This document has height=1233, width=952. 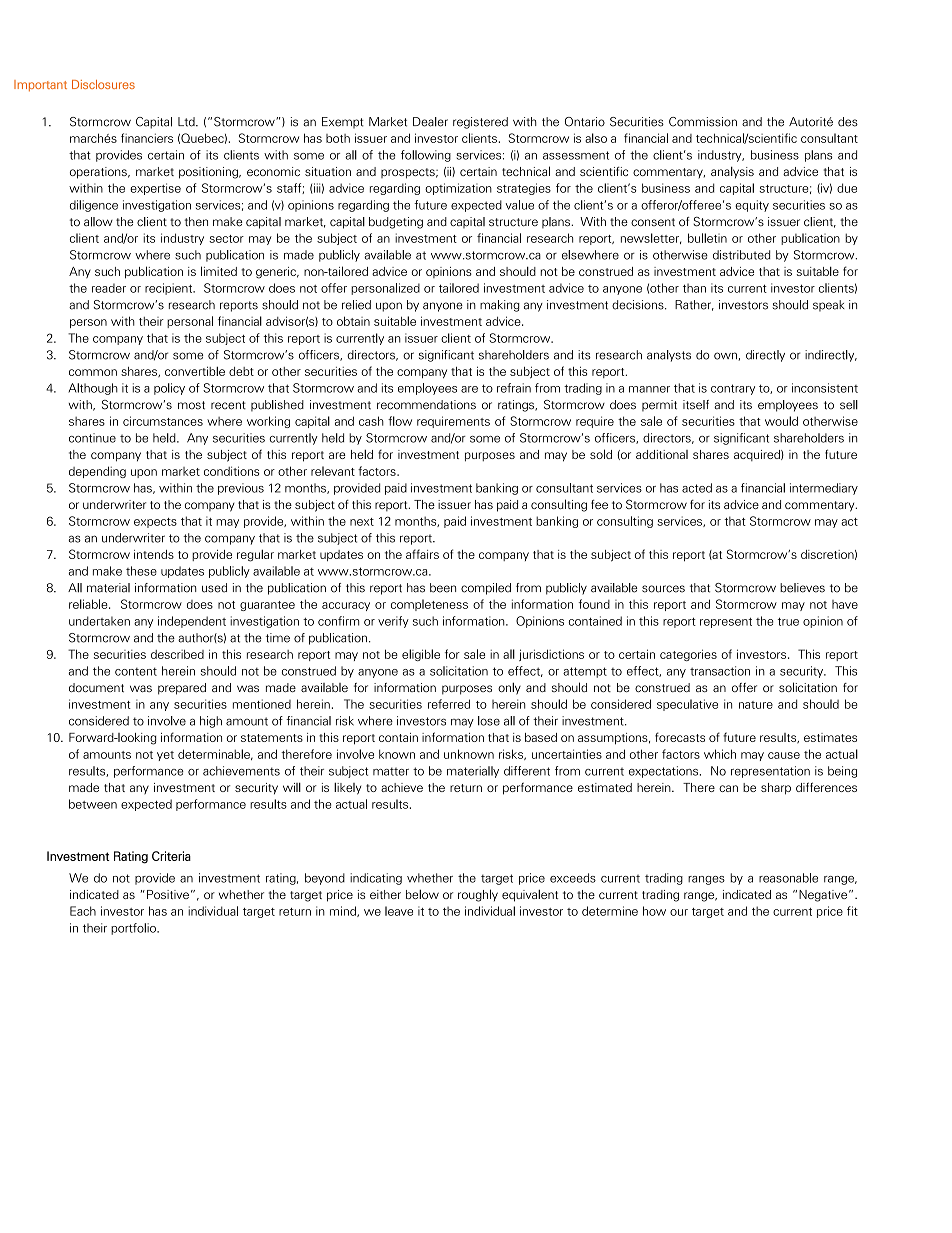 I want to click on next, so click(x=362, y=522).
